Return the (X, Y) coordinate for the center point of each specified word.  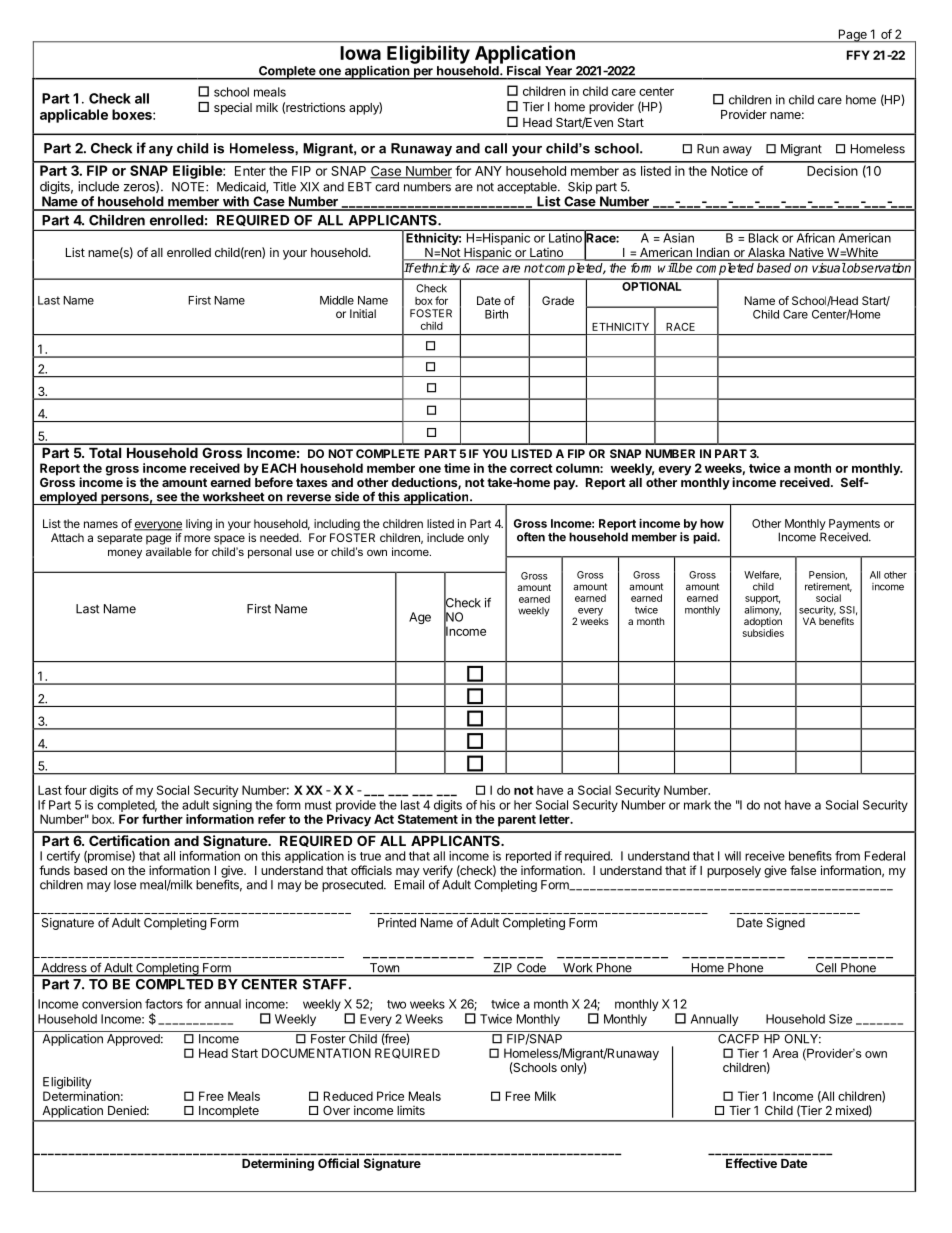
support (762, 599)
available (169, 551)
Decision (832, 171)
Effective (751, 1163)
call (496, 148)
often (531, 537)
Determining (278, 1164)
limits (411, 1110)
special (233, 108)
